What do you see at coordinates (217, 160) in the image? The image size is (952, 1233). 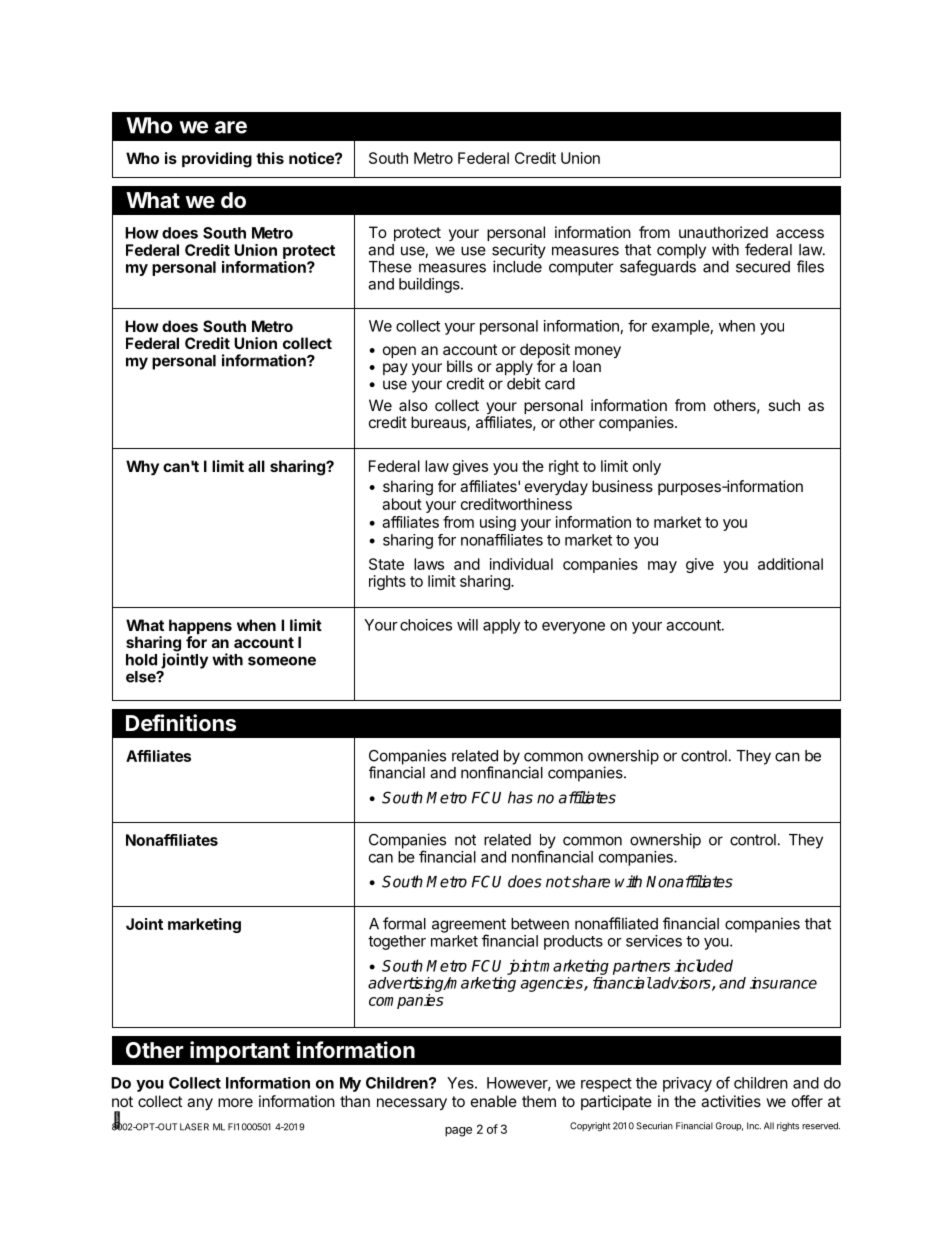 I see `providing` at bounding box center [217, 160].
